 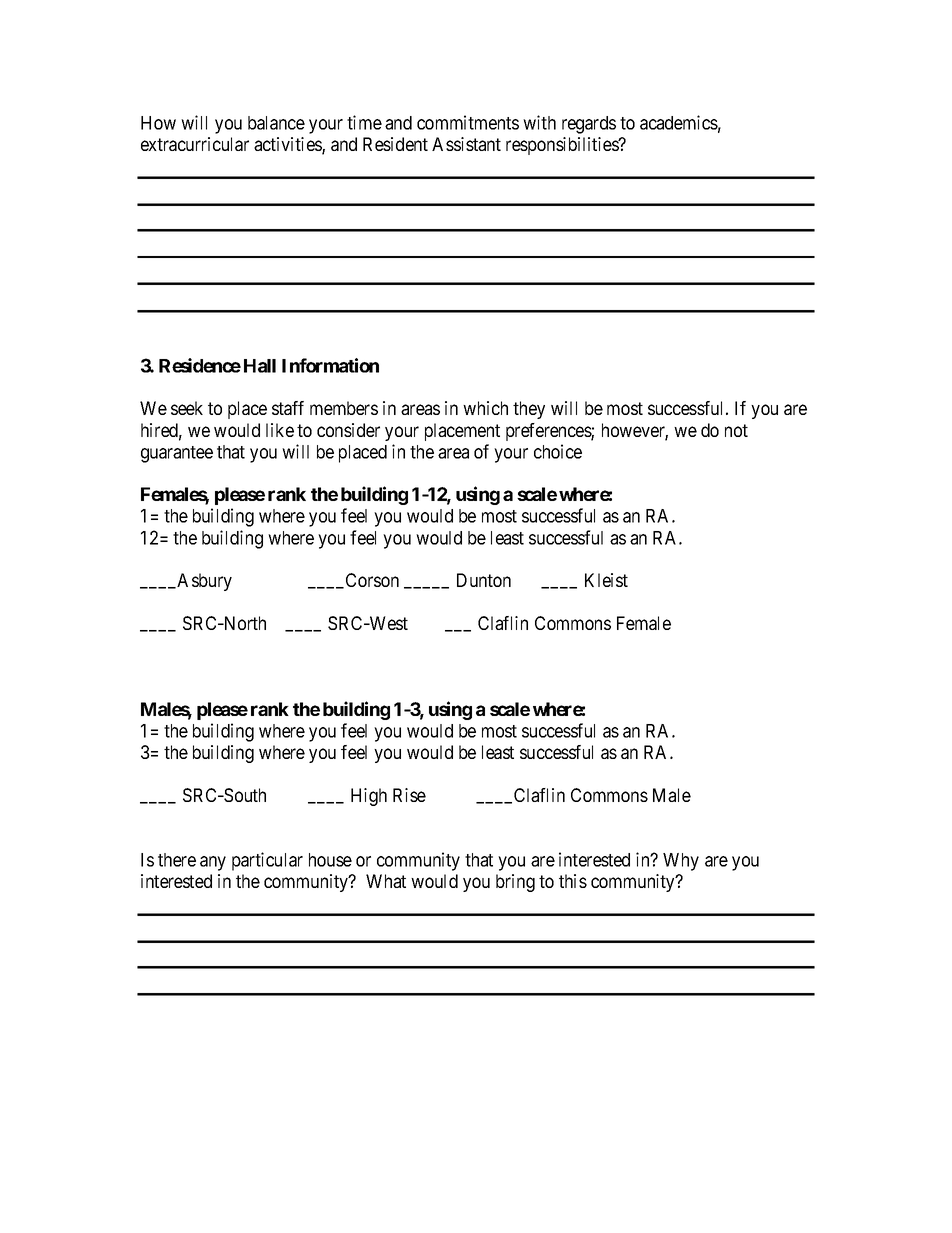 I want to click on choice, so click(x=558, y=451).
